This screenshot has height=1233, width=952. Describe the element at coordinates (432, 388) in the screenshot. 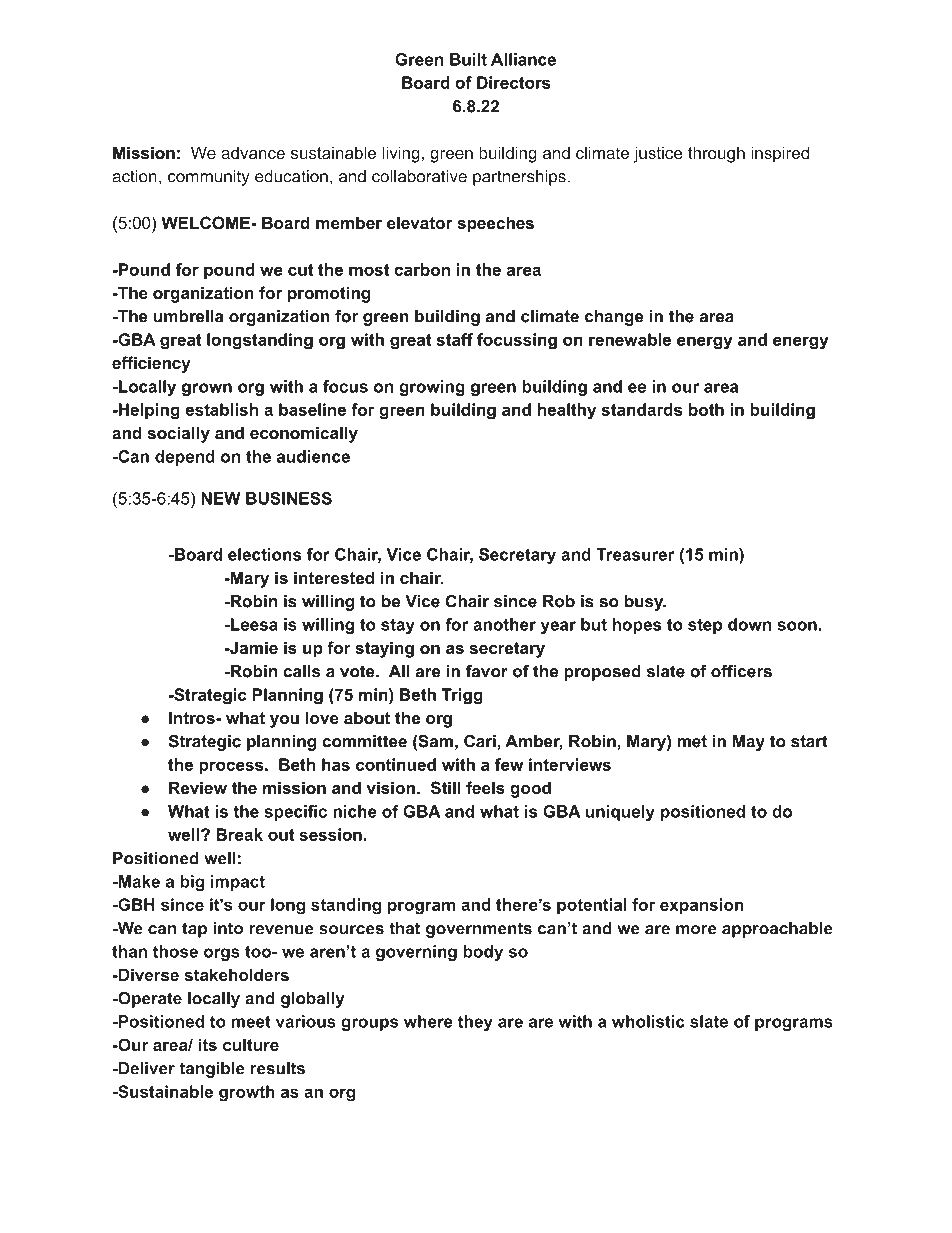

I see `growing` at that location.
